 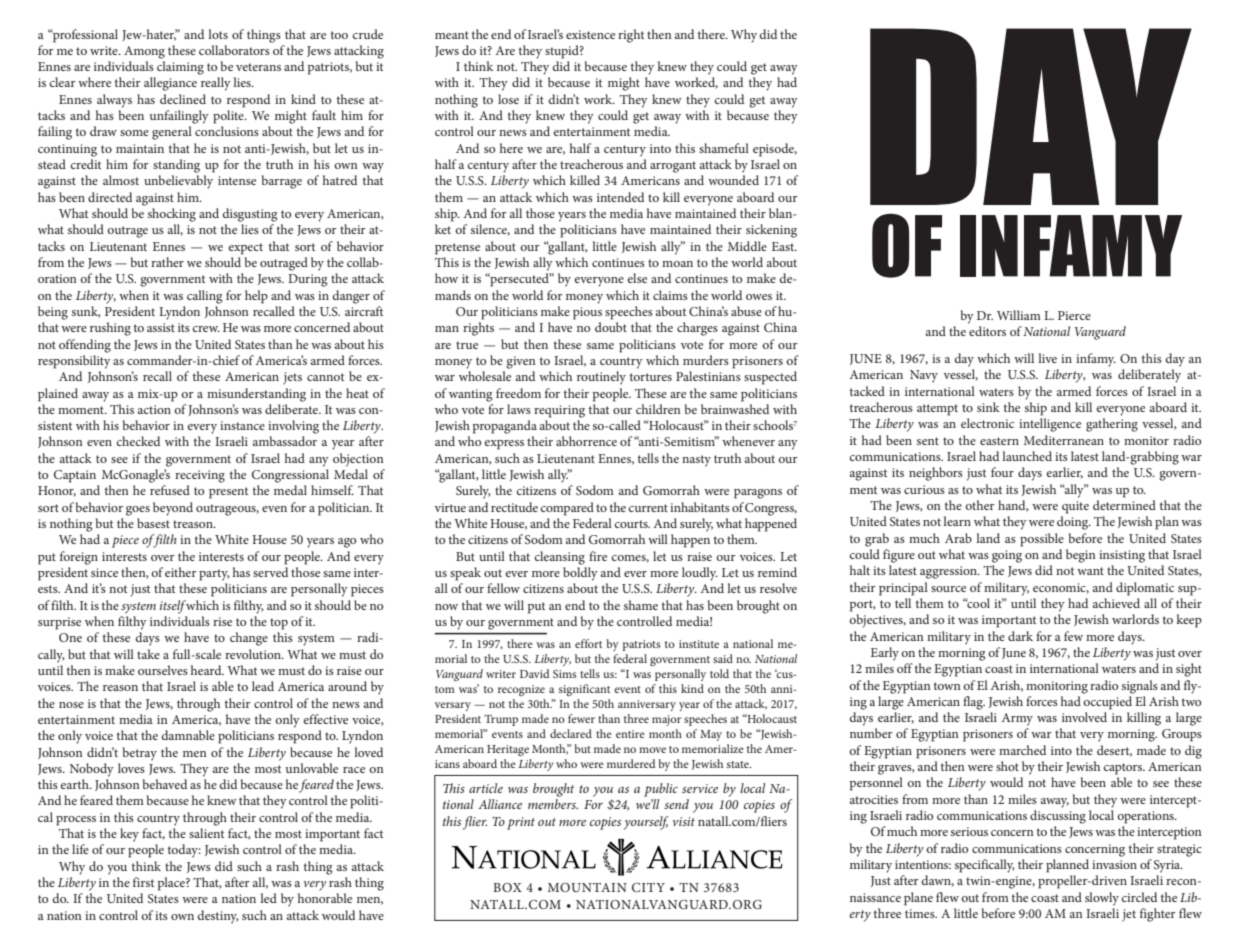 I want to click on existence, so click(x=590, y=34).
